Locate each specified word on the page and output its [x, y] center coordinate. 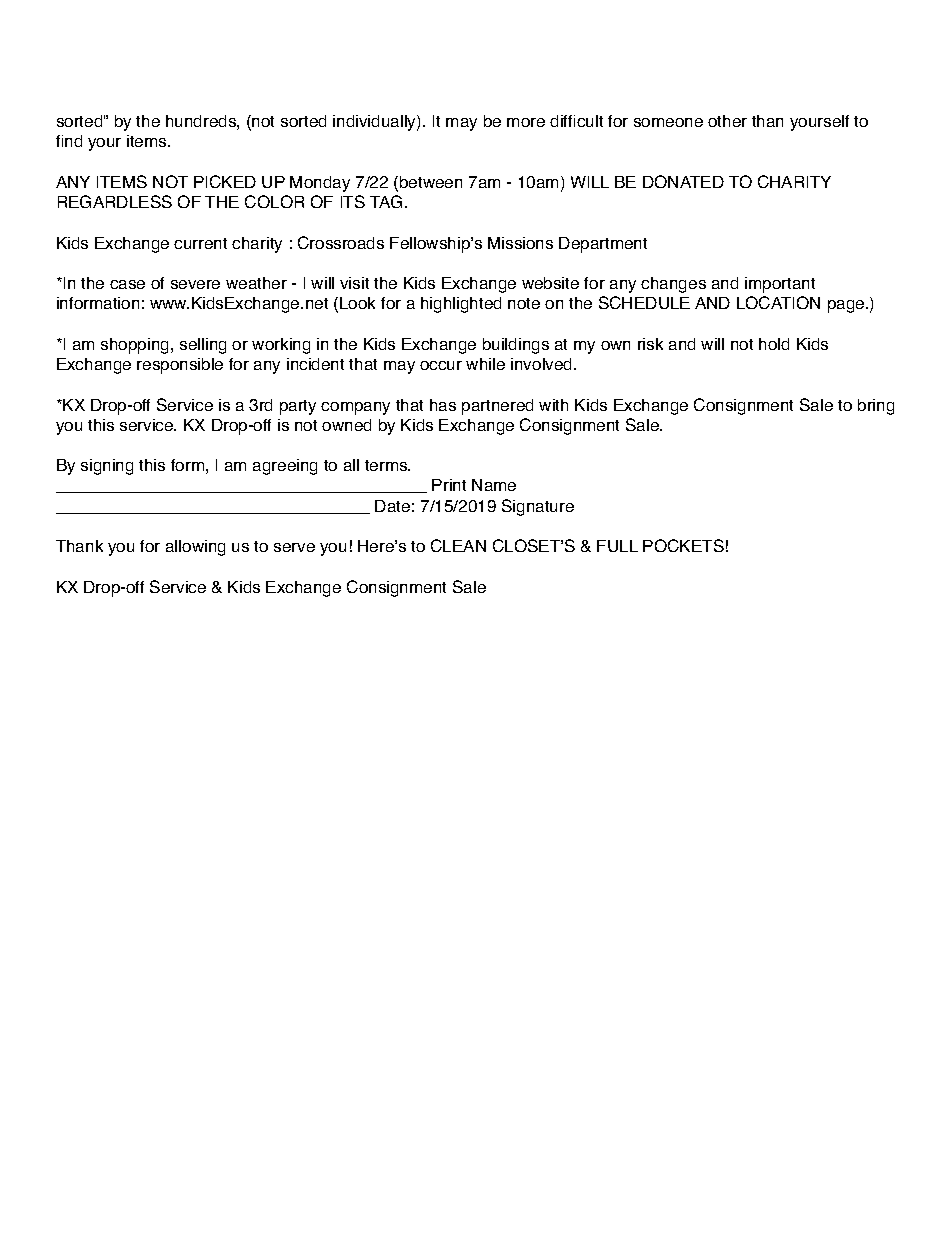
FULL [617, 546]
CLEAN [458, 545]
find [69, 141]
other [727, 121]
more [526, 122]
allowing [195, 548]
